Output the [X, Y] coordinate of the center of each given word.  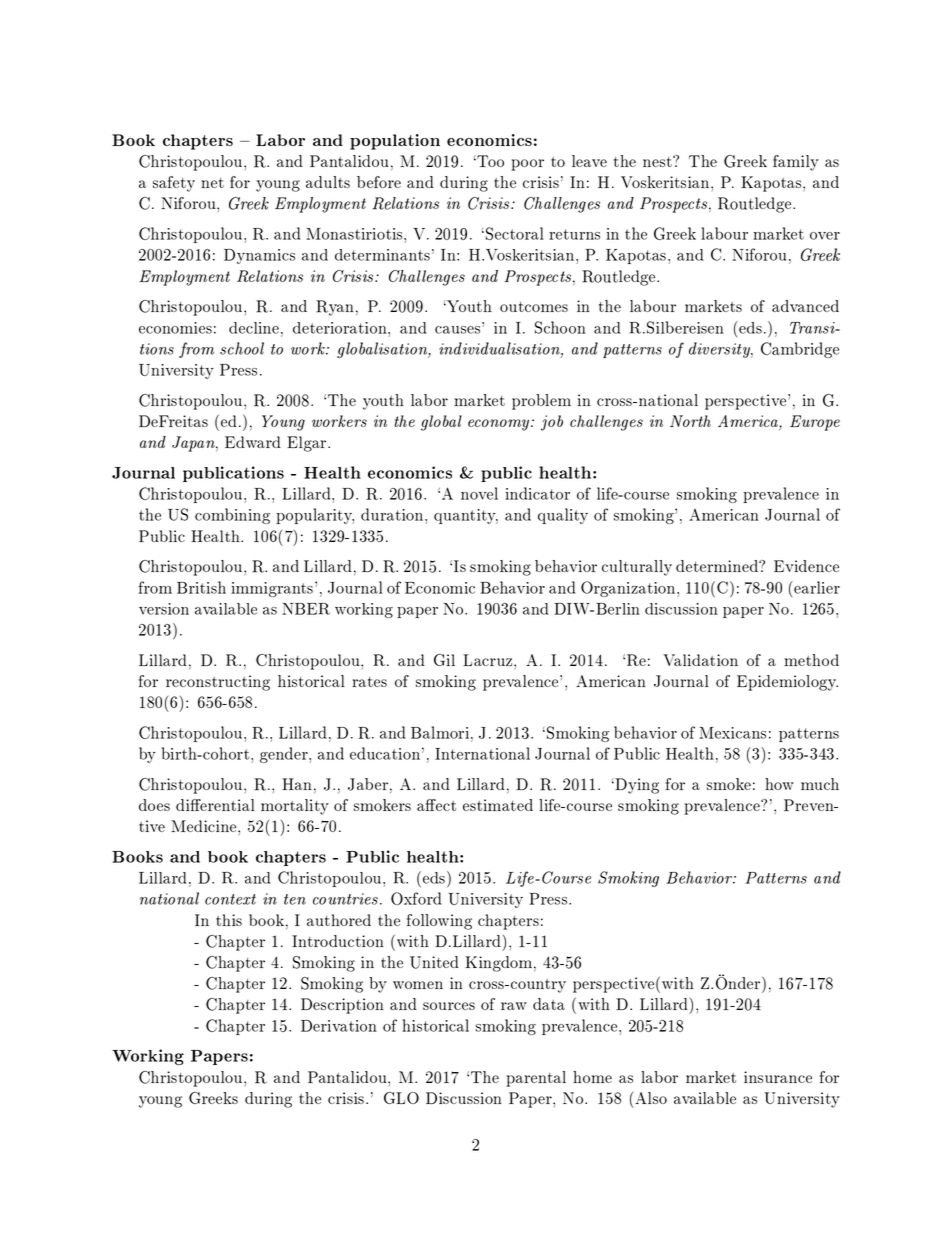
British [201, 587]
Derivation [339, 1026]
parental [536, 1079]
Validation [700, 660]
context [230, 899]
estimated [498, 805]
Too [489, 161]
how [779, 784]
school [242, 348]
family [796, 163]
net [212, 183]
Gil [444, 660]
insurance [778, 1077]
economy [500, 425]
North [690, 421]
